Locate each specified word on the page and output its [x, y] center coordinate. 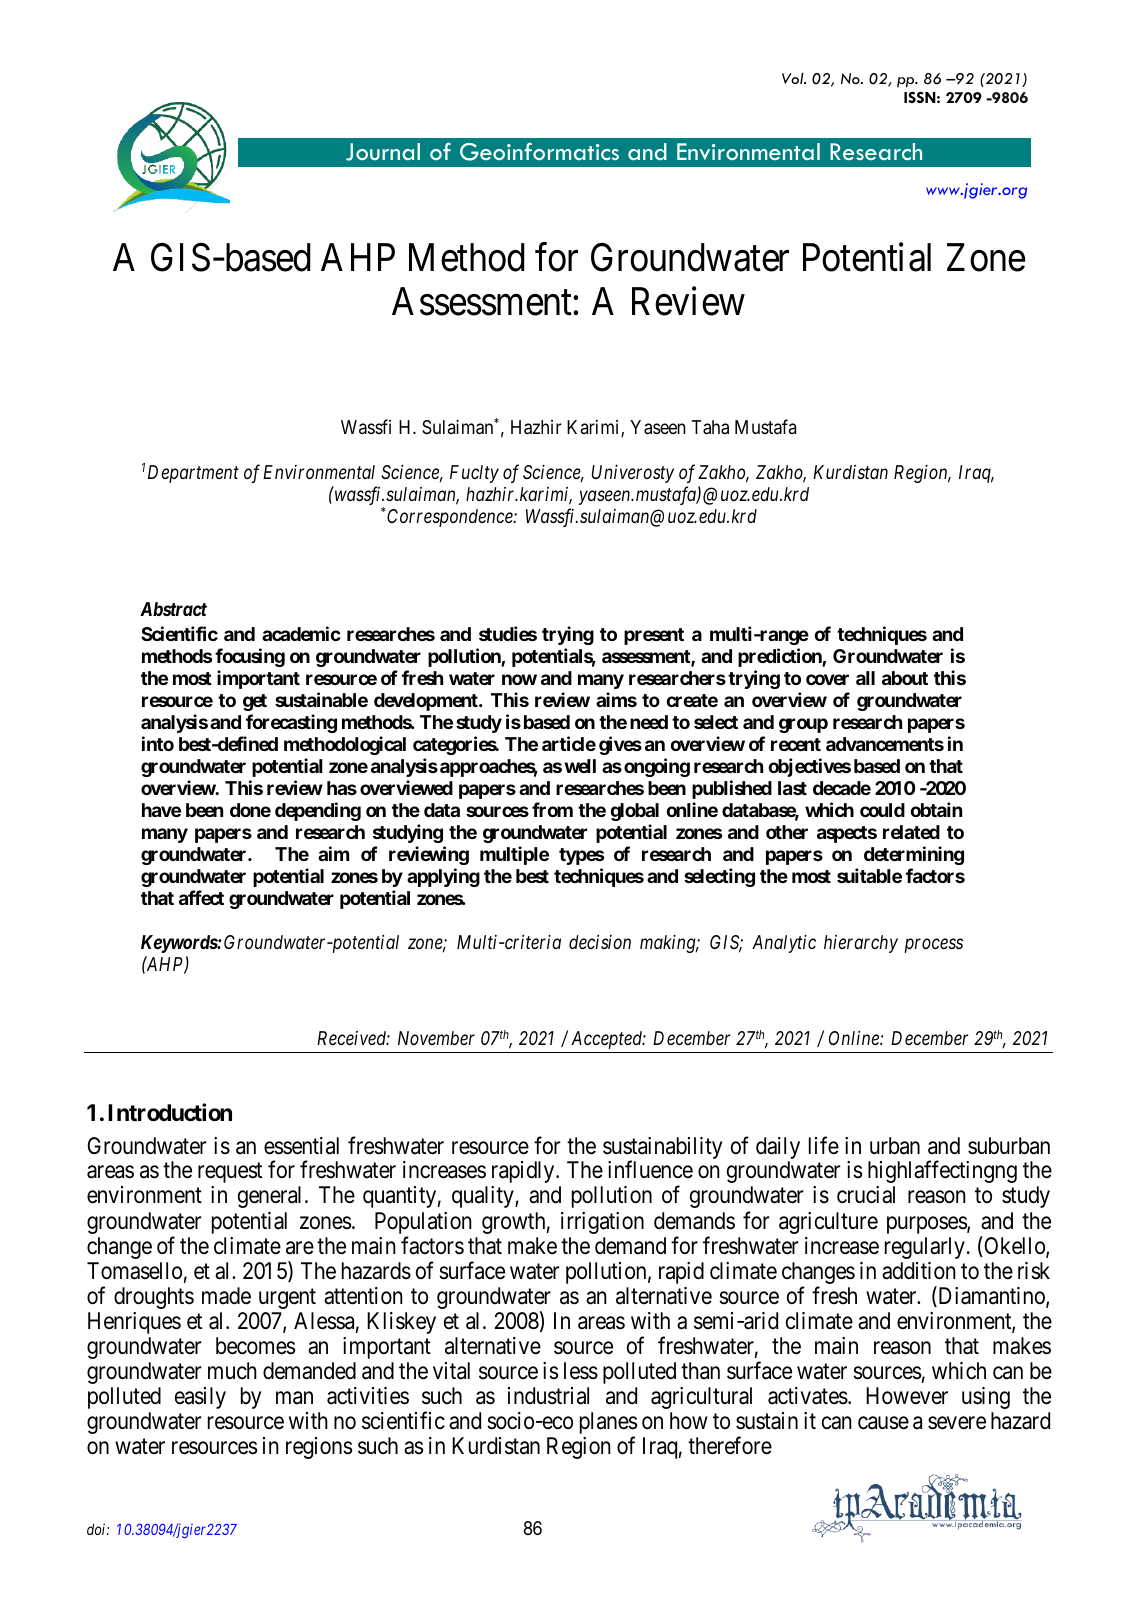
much [232, 1371]
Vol [794, 78]
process [933, 945]
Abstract [173, 609]
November [436, 1038]
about [905, 678]
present [654, 636]
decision [600, 942]
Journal [383, 152]
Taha [710, 427]
